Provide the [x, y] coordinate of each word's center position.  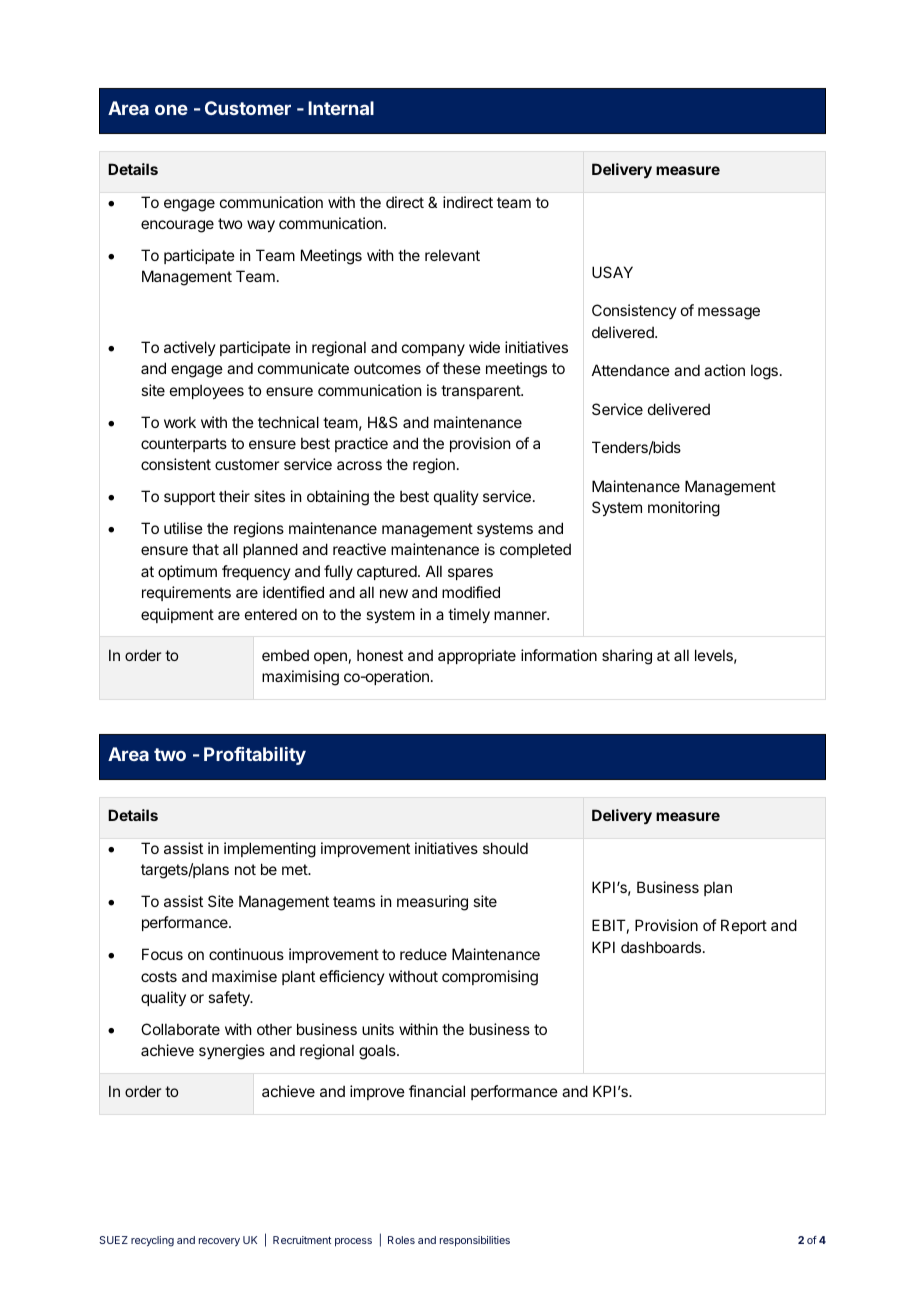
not [245, 869]
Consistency [634, 311]
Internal [341, 108]
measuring [432, 903]
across [359, 465]
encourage [177, 226]
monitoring [684, 509]
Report [744, 926]
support [189, 498]
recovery [219, 1242]
